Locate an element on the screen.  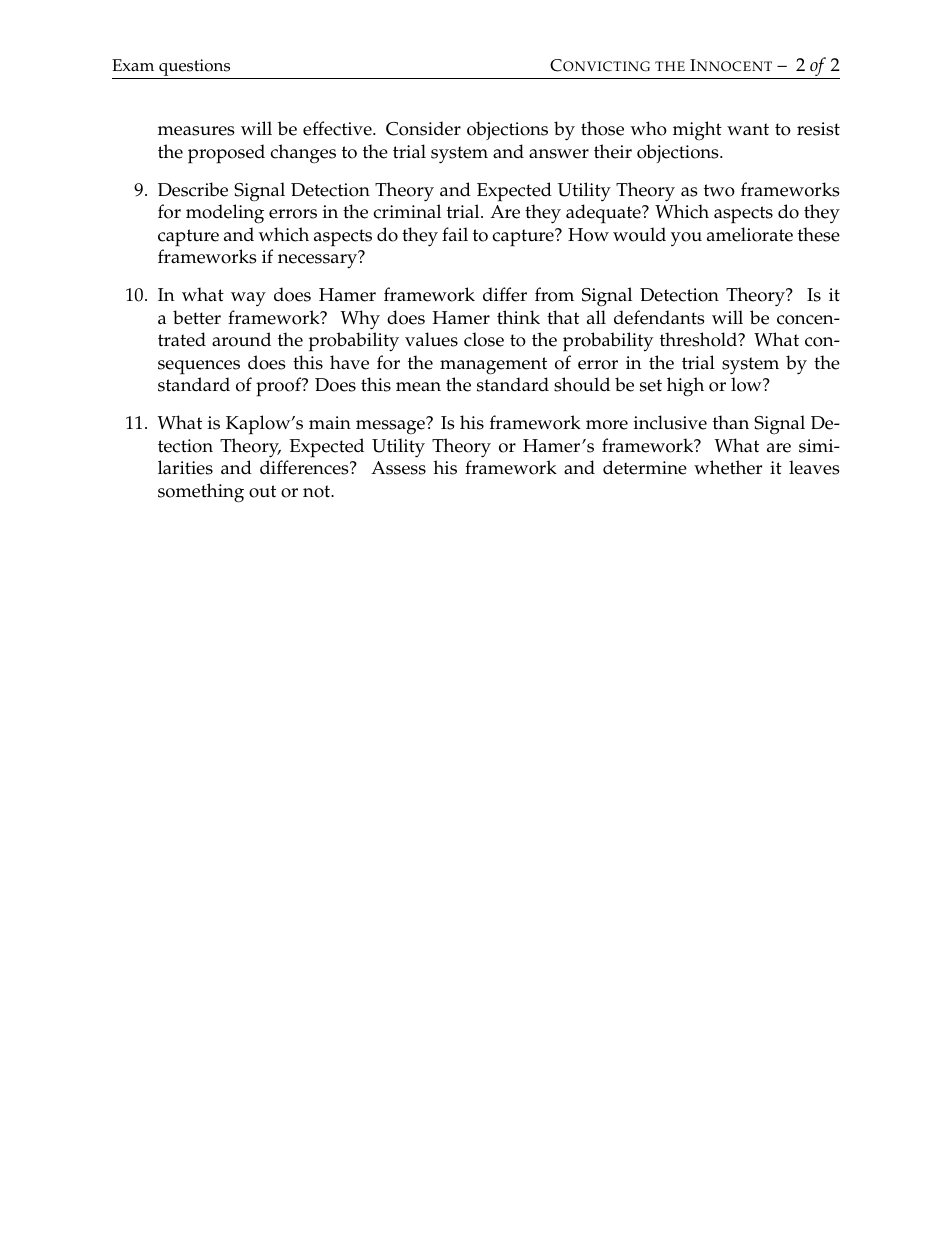
high is located at coordinates (685, 387).
